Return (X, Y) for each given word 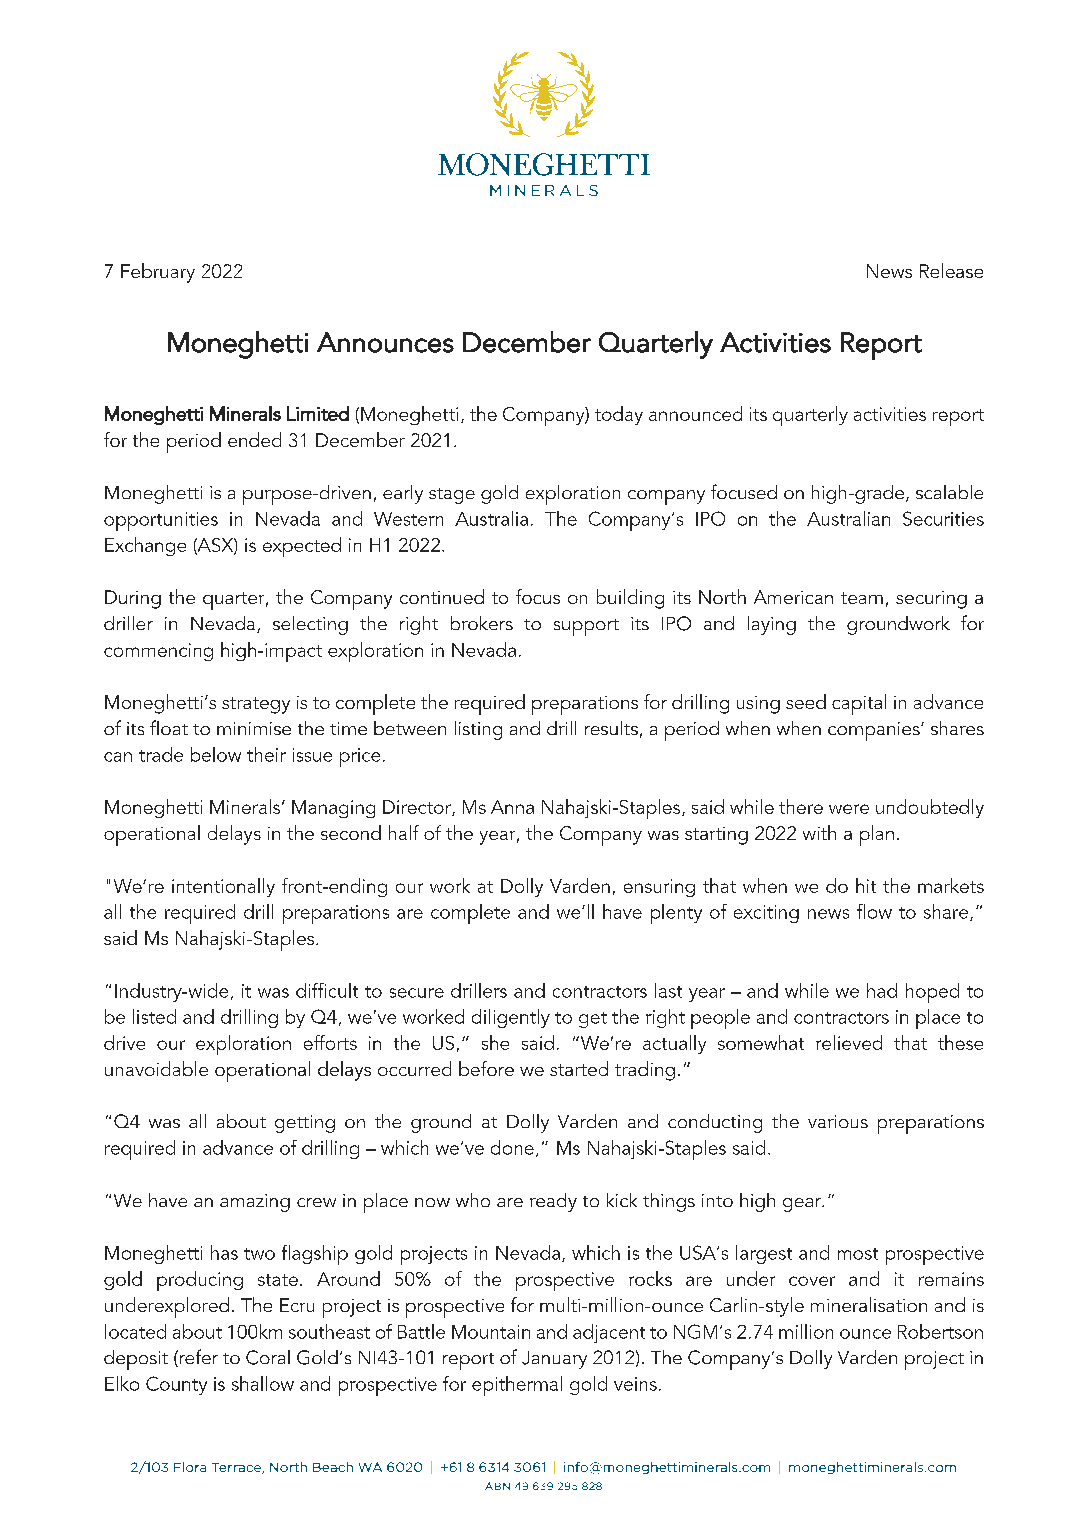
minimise (254, 728)
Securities (943, 518)
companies (875, 731)
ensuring (659, 888)
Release (951, 270)
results (611, 728)
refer (197, 1358)
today (619, 415)
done (512, 1147)
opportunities (161, 521)
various (838, 1121)
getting (305, 1124)
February (158, 273)
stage (452, 496)
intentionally (223, 887)
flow (874, 911)
